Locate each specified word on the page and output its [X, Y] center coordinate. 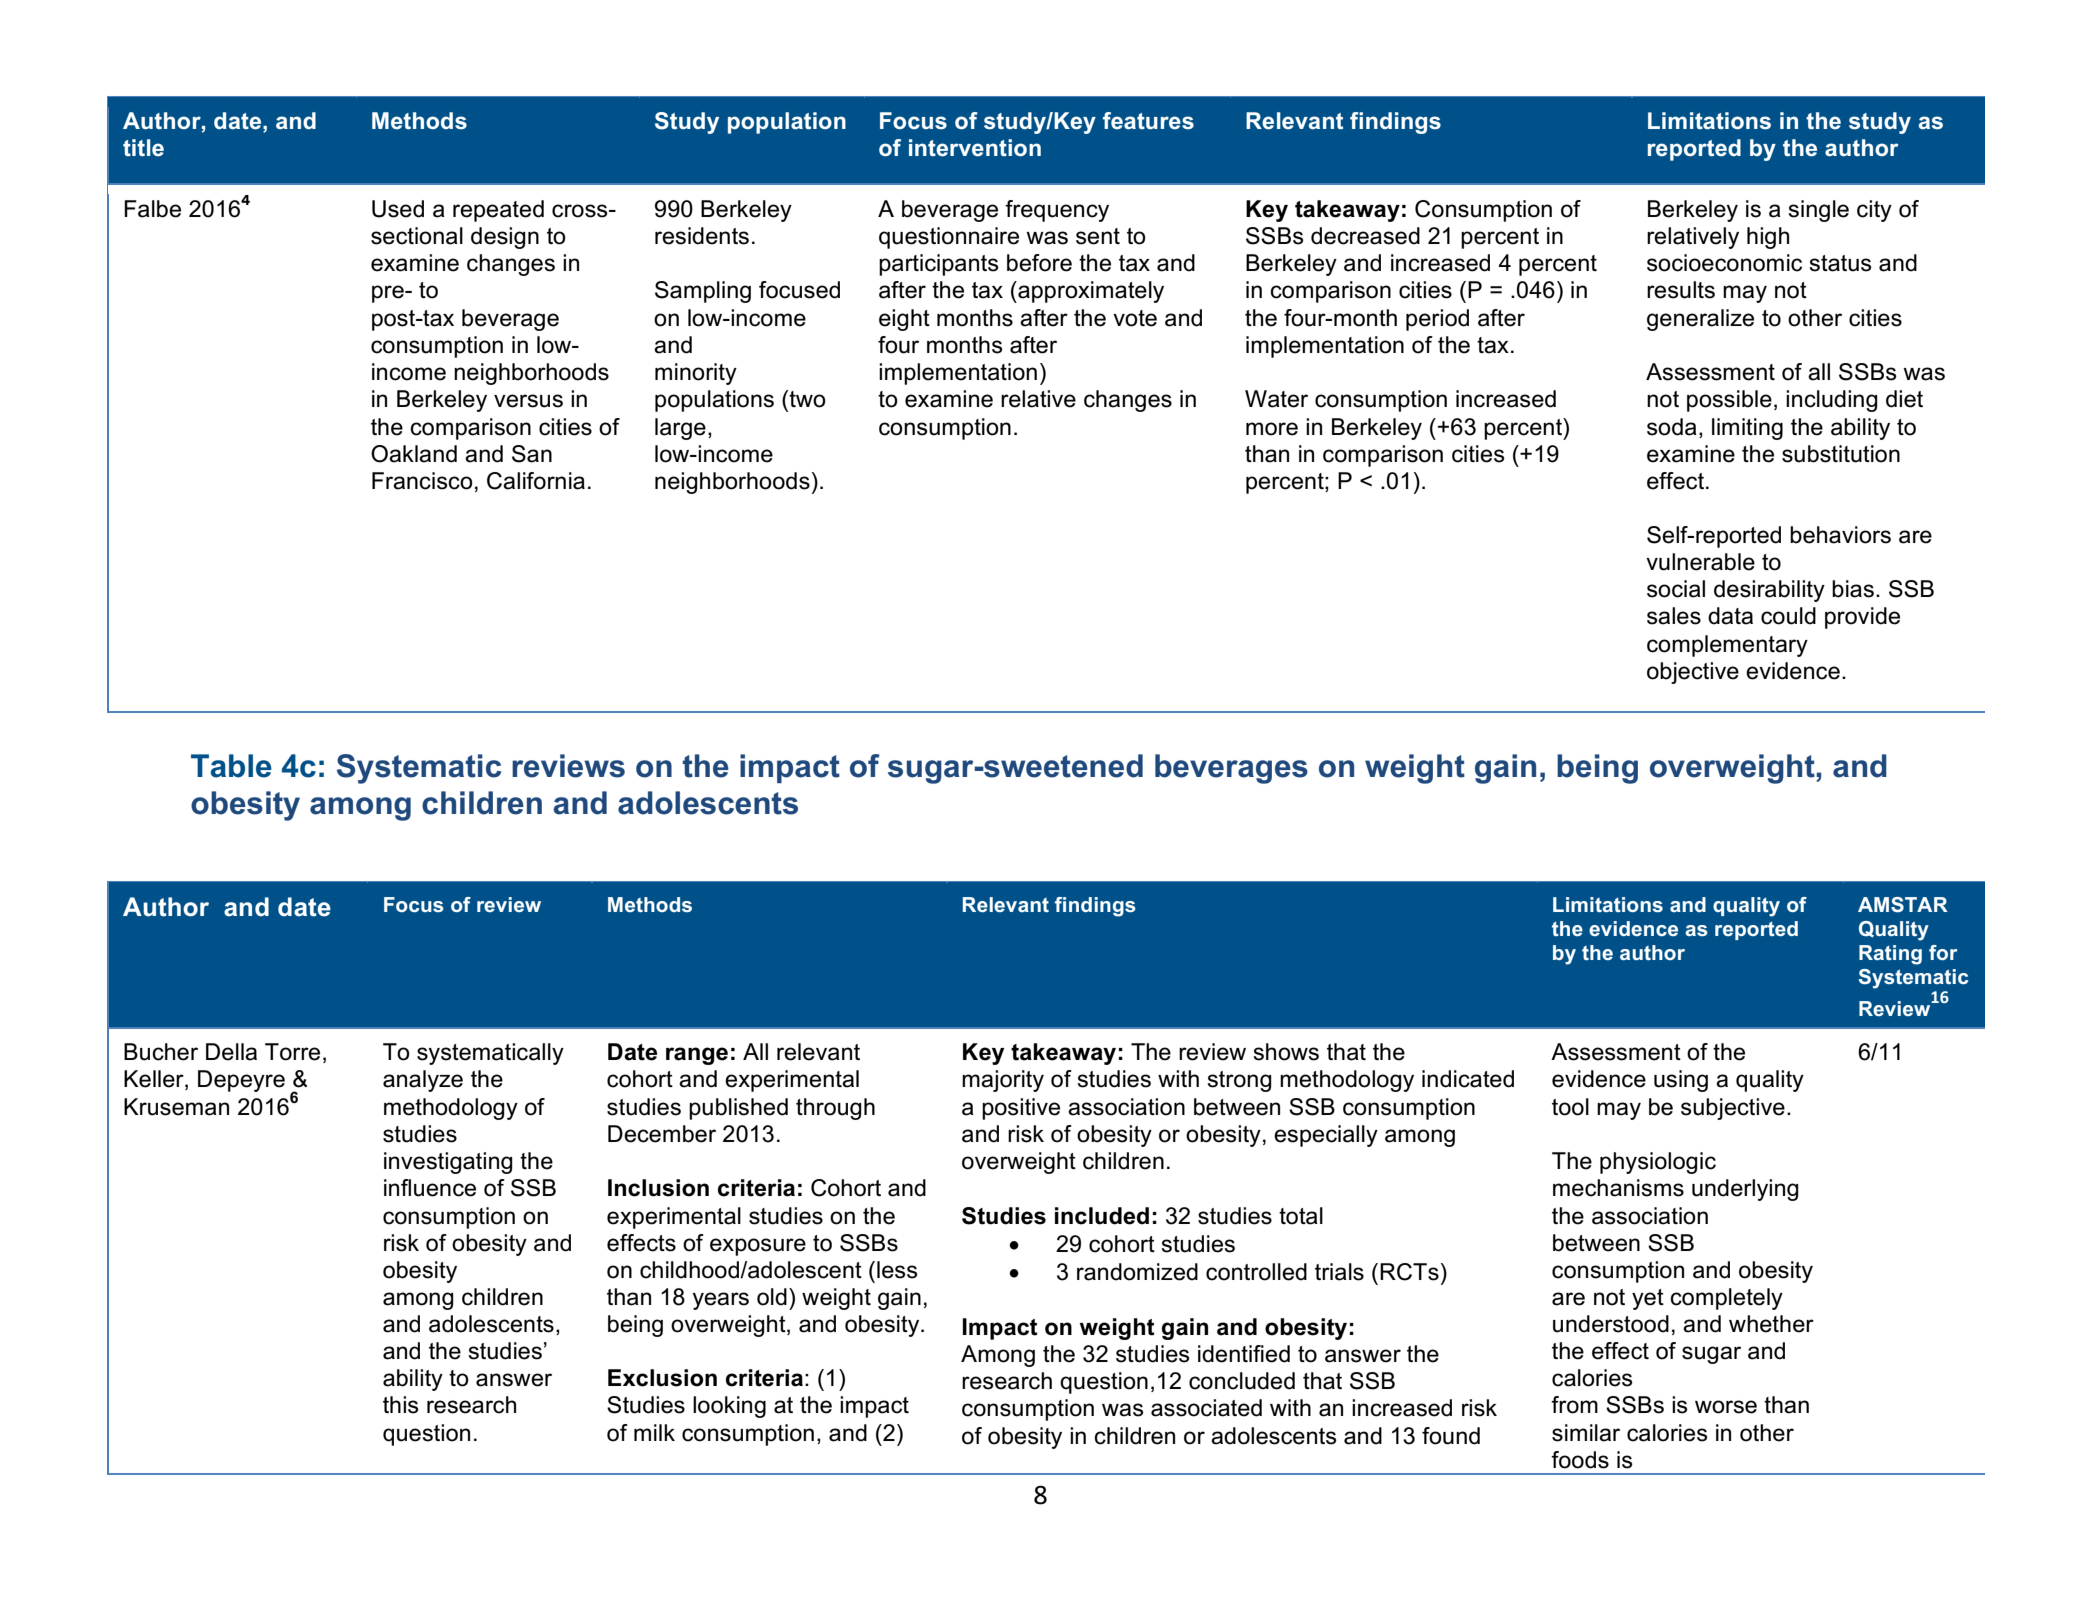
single [1818, 211]
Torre [292, 1052]
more [1272, 429]
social [1676, 589]
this [400, 1405]
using [1681, 1081]
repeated [498, 211]
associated [1206, 1408]
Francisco [422, 481]
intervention [975, 148]
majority [1003, 1081]
